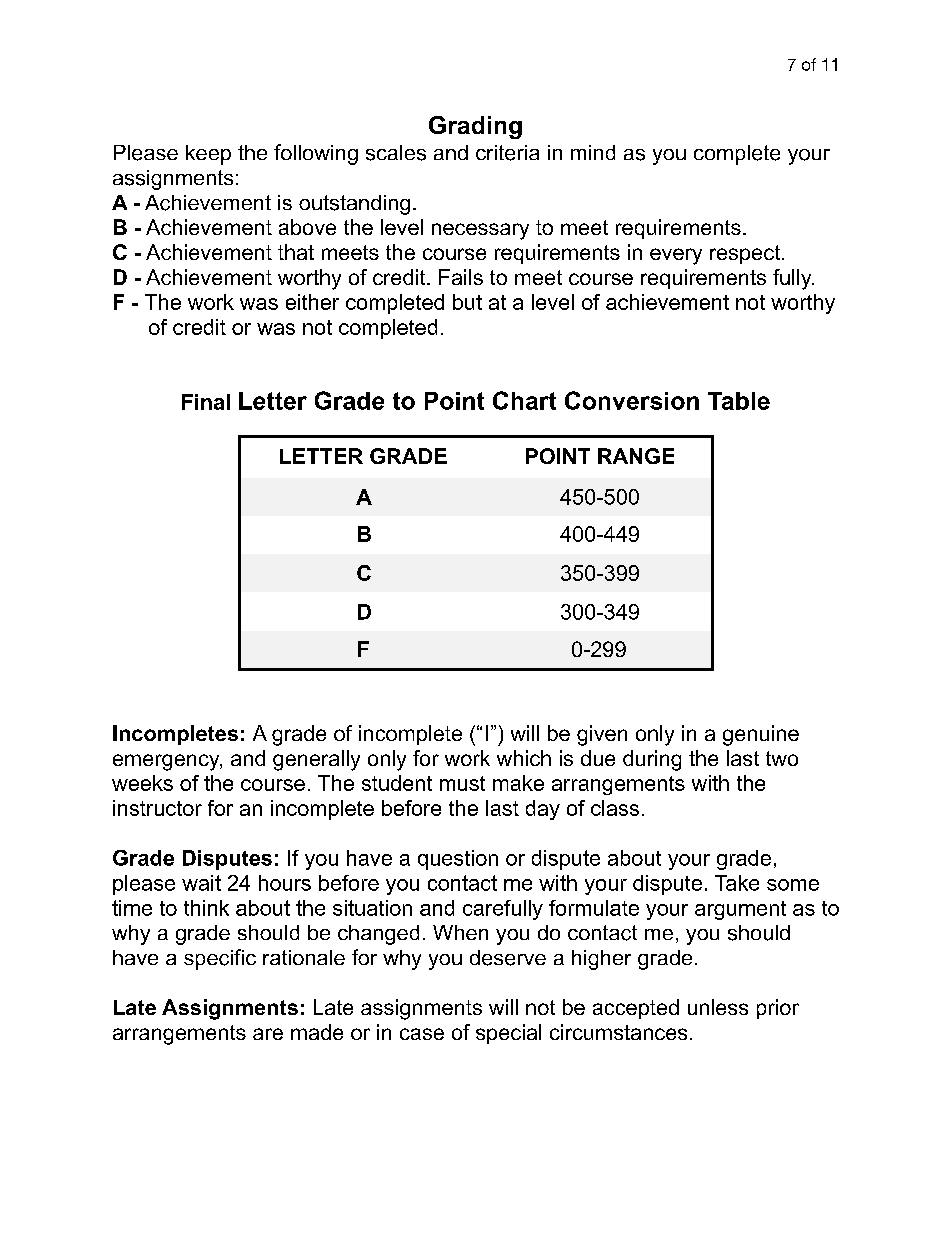 The width and height of the screenshot is (952, 1233). Describe the element at coordinates (208, 155) in the screenshot. I see `keep` at that location.
